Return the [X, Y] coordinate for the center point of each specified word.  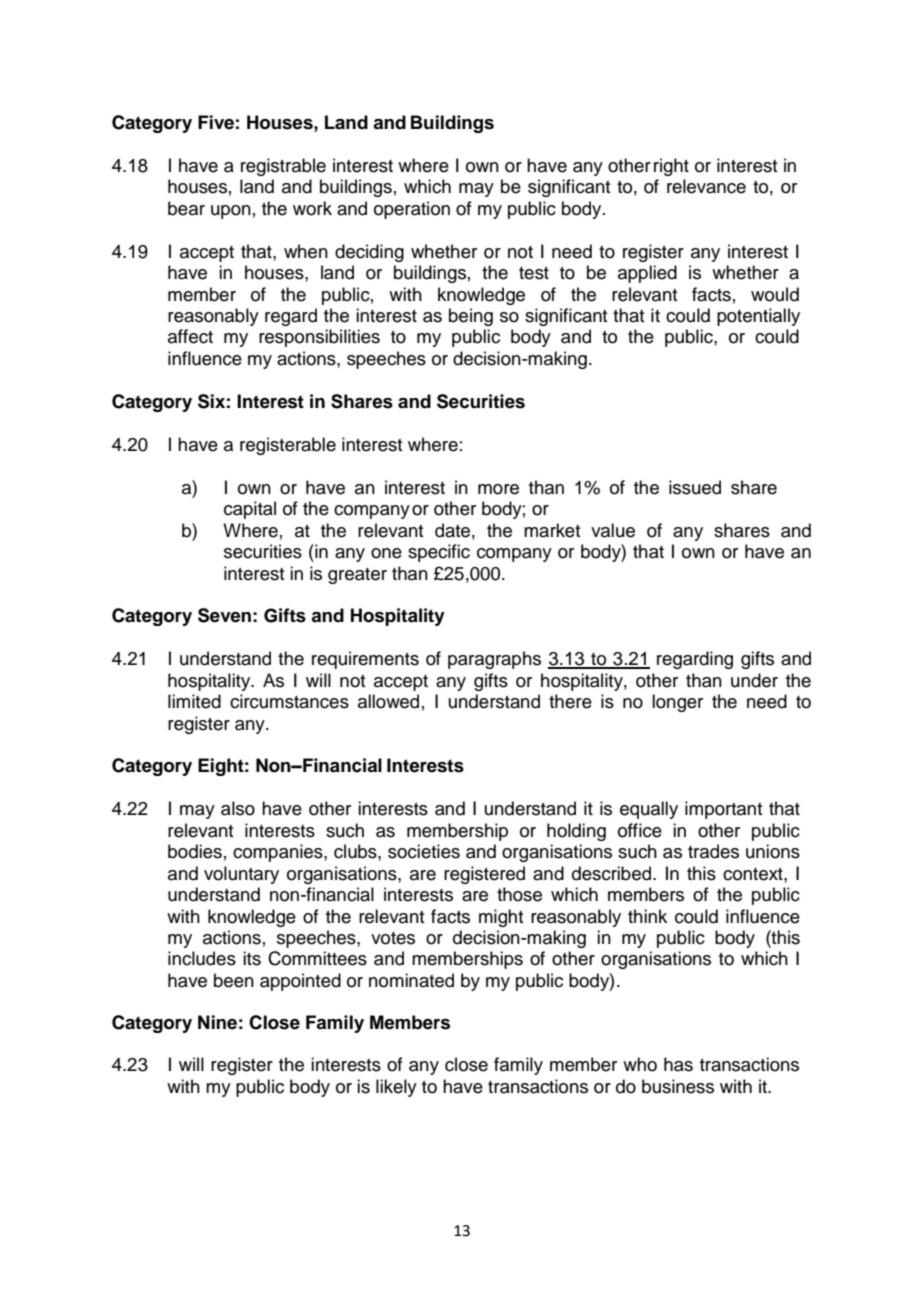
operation [412, 210]
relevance [706, 186]
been [234, 980]
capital [250, 510]
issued [695, 487]
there [570, 701]
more [498, 489]
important [723, 810]
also [238, 808]
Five [216, 122]
